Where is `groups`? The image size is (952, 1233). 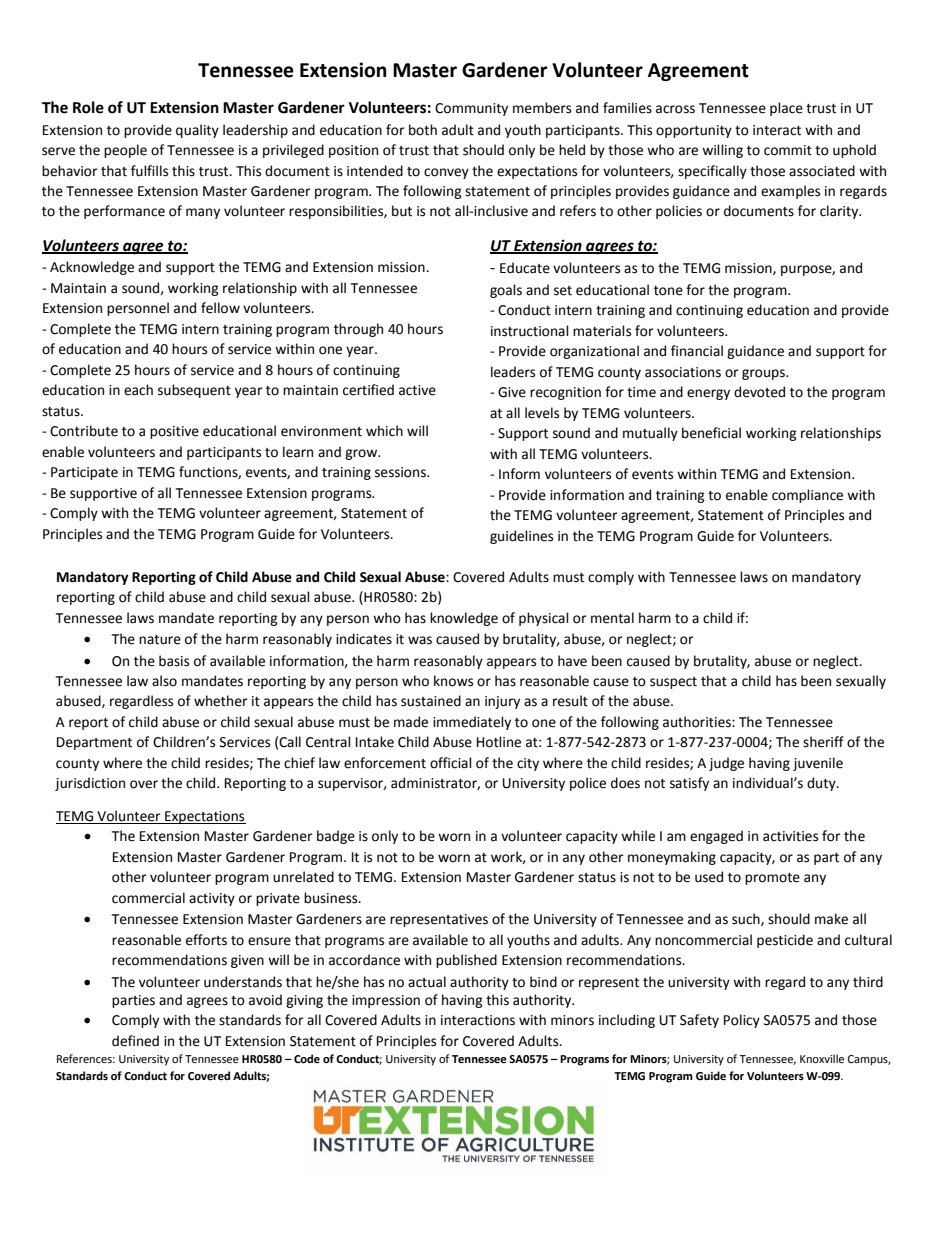 groups is located at coordinates (764, 374).
